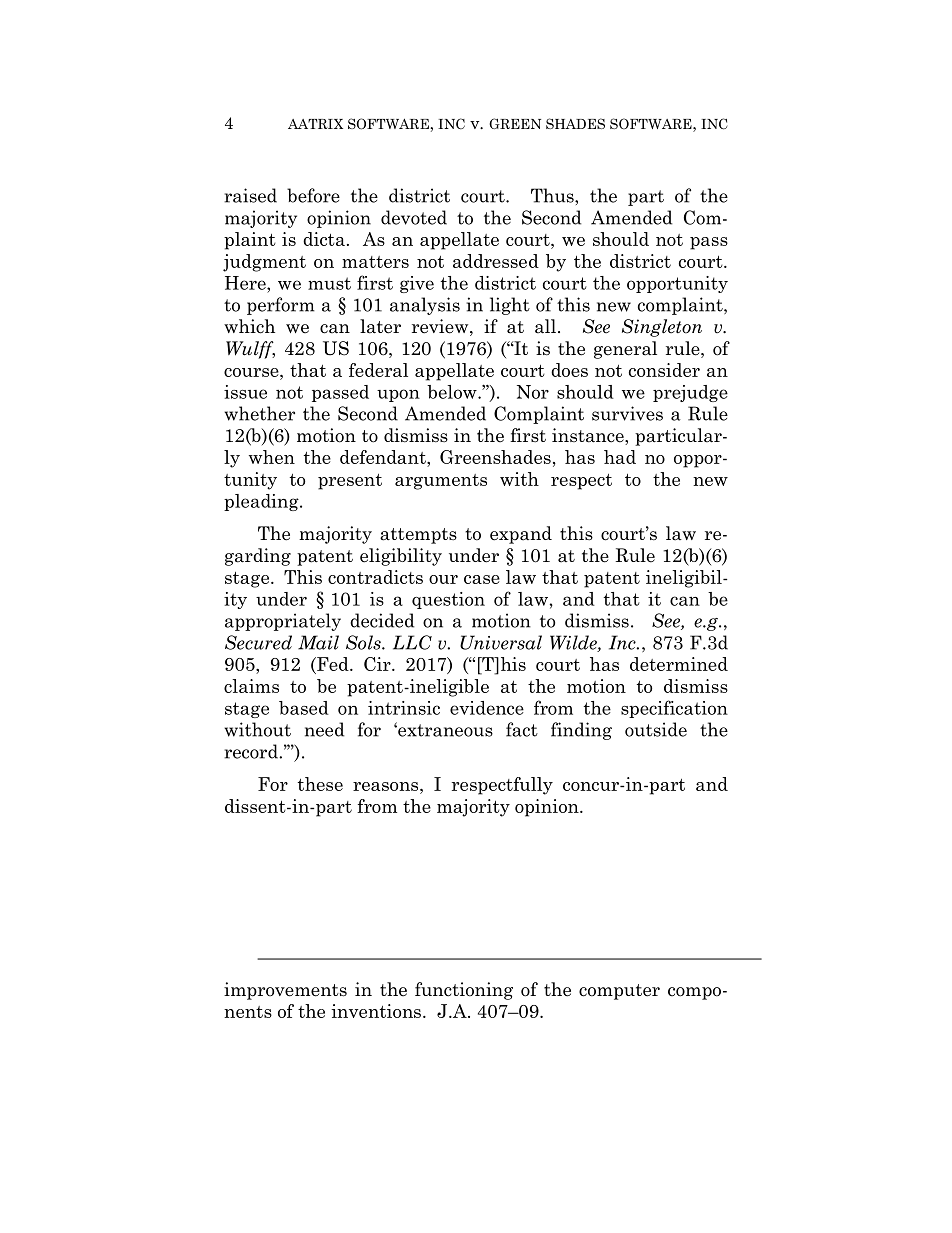  I want to click on Thus, so click(553, 195).
